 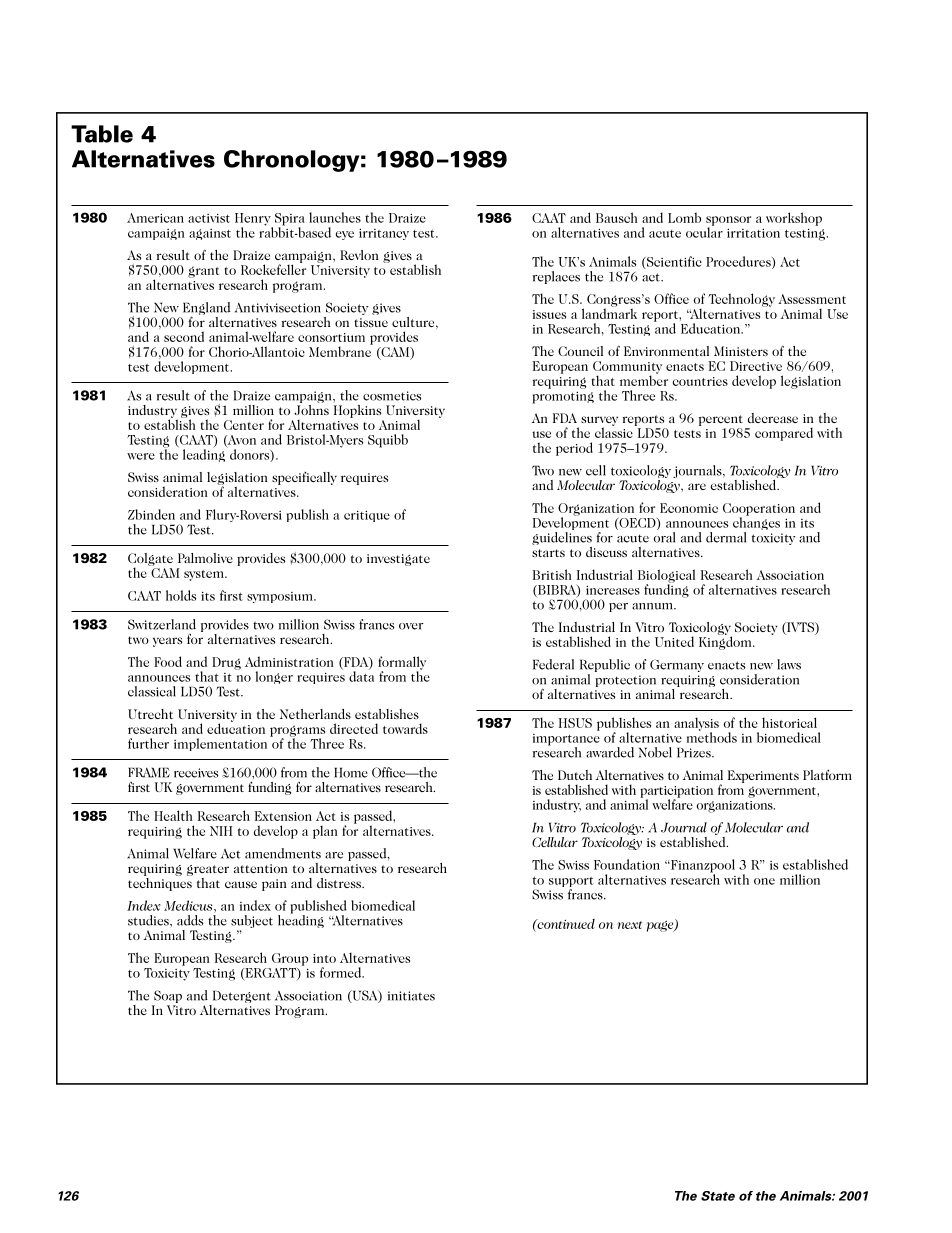 What do you see at coordinates (565, 924) in the page?
I see `continued` at bounding box center [565, 924].
